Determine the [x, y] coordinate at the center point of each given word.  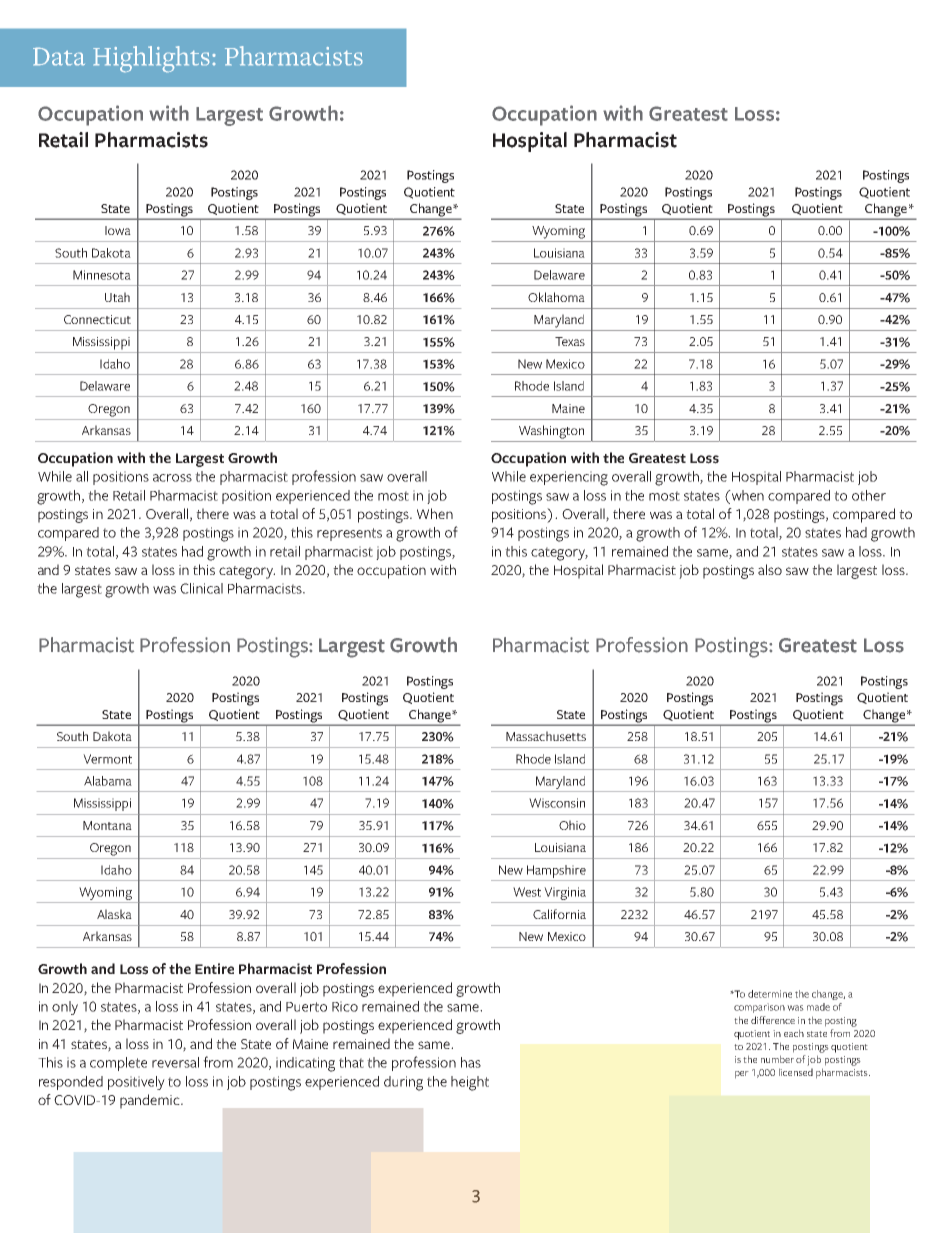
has [471, 1062]
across [172, 478]
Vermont [107, 759]
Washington [551, 432]
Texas [570, 341]
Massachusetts [546, 736]
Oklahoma [556, 297]
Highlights [151, 59]
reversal [175, 1062]
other [869, 495]
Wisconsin [557, 803]
